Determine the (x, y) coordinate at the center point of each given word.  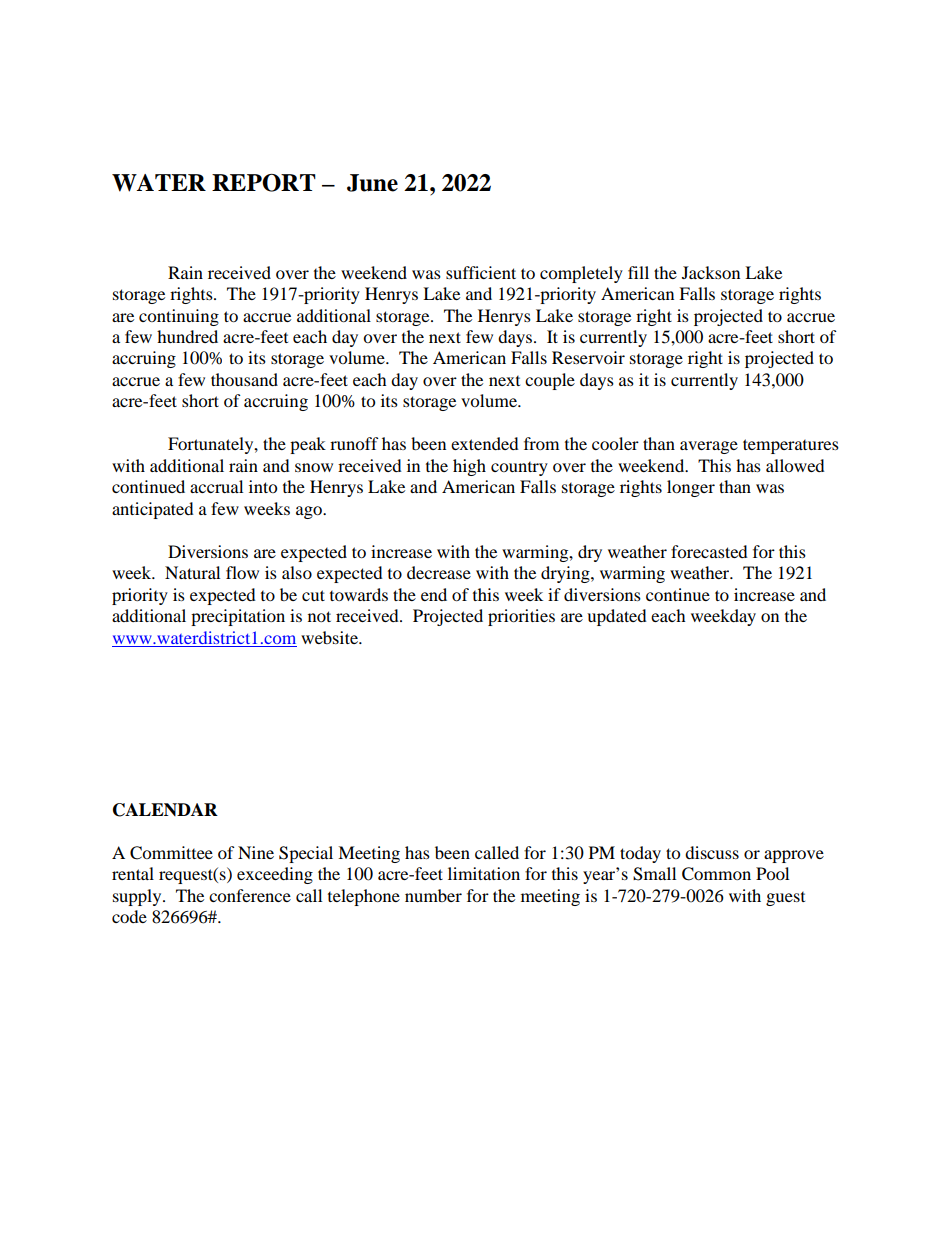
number (433, 895)
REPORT (264, 183)
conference (250, 895)
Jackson (711, 272)
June (372, 183)
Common (716, 874)
